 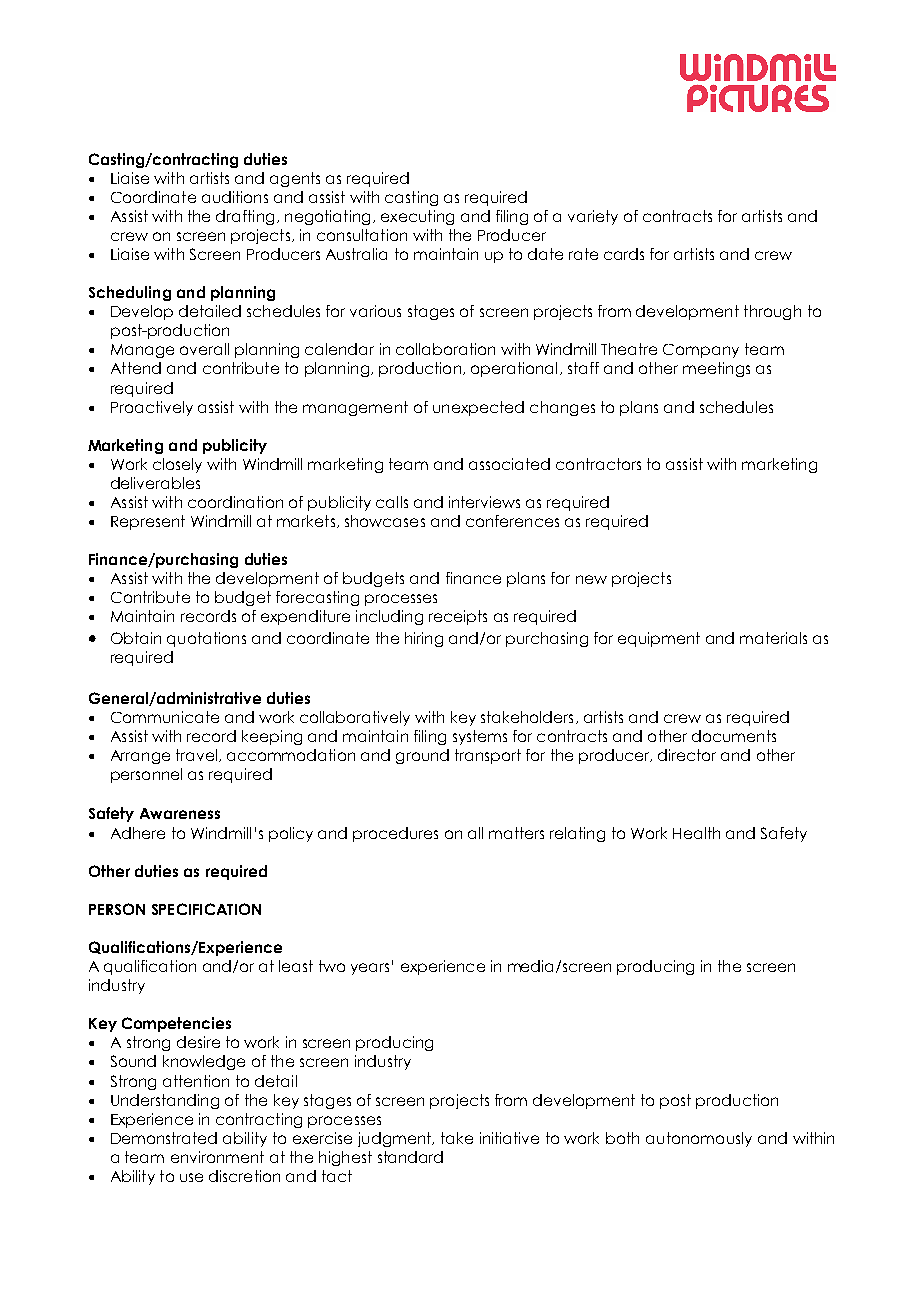 What do you see at coordinates (177, 465) in the screenshot?
I see `closely` at bounding box center [177, 465].
